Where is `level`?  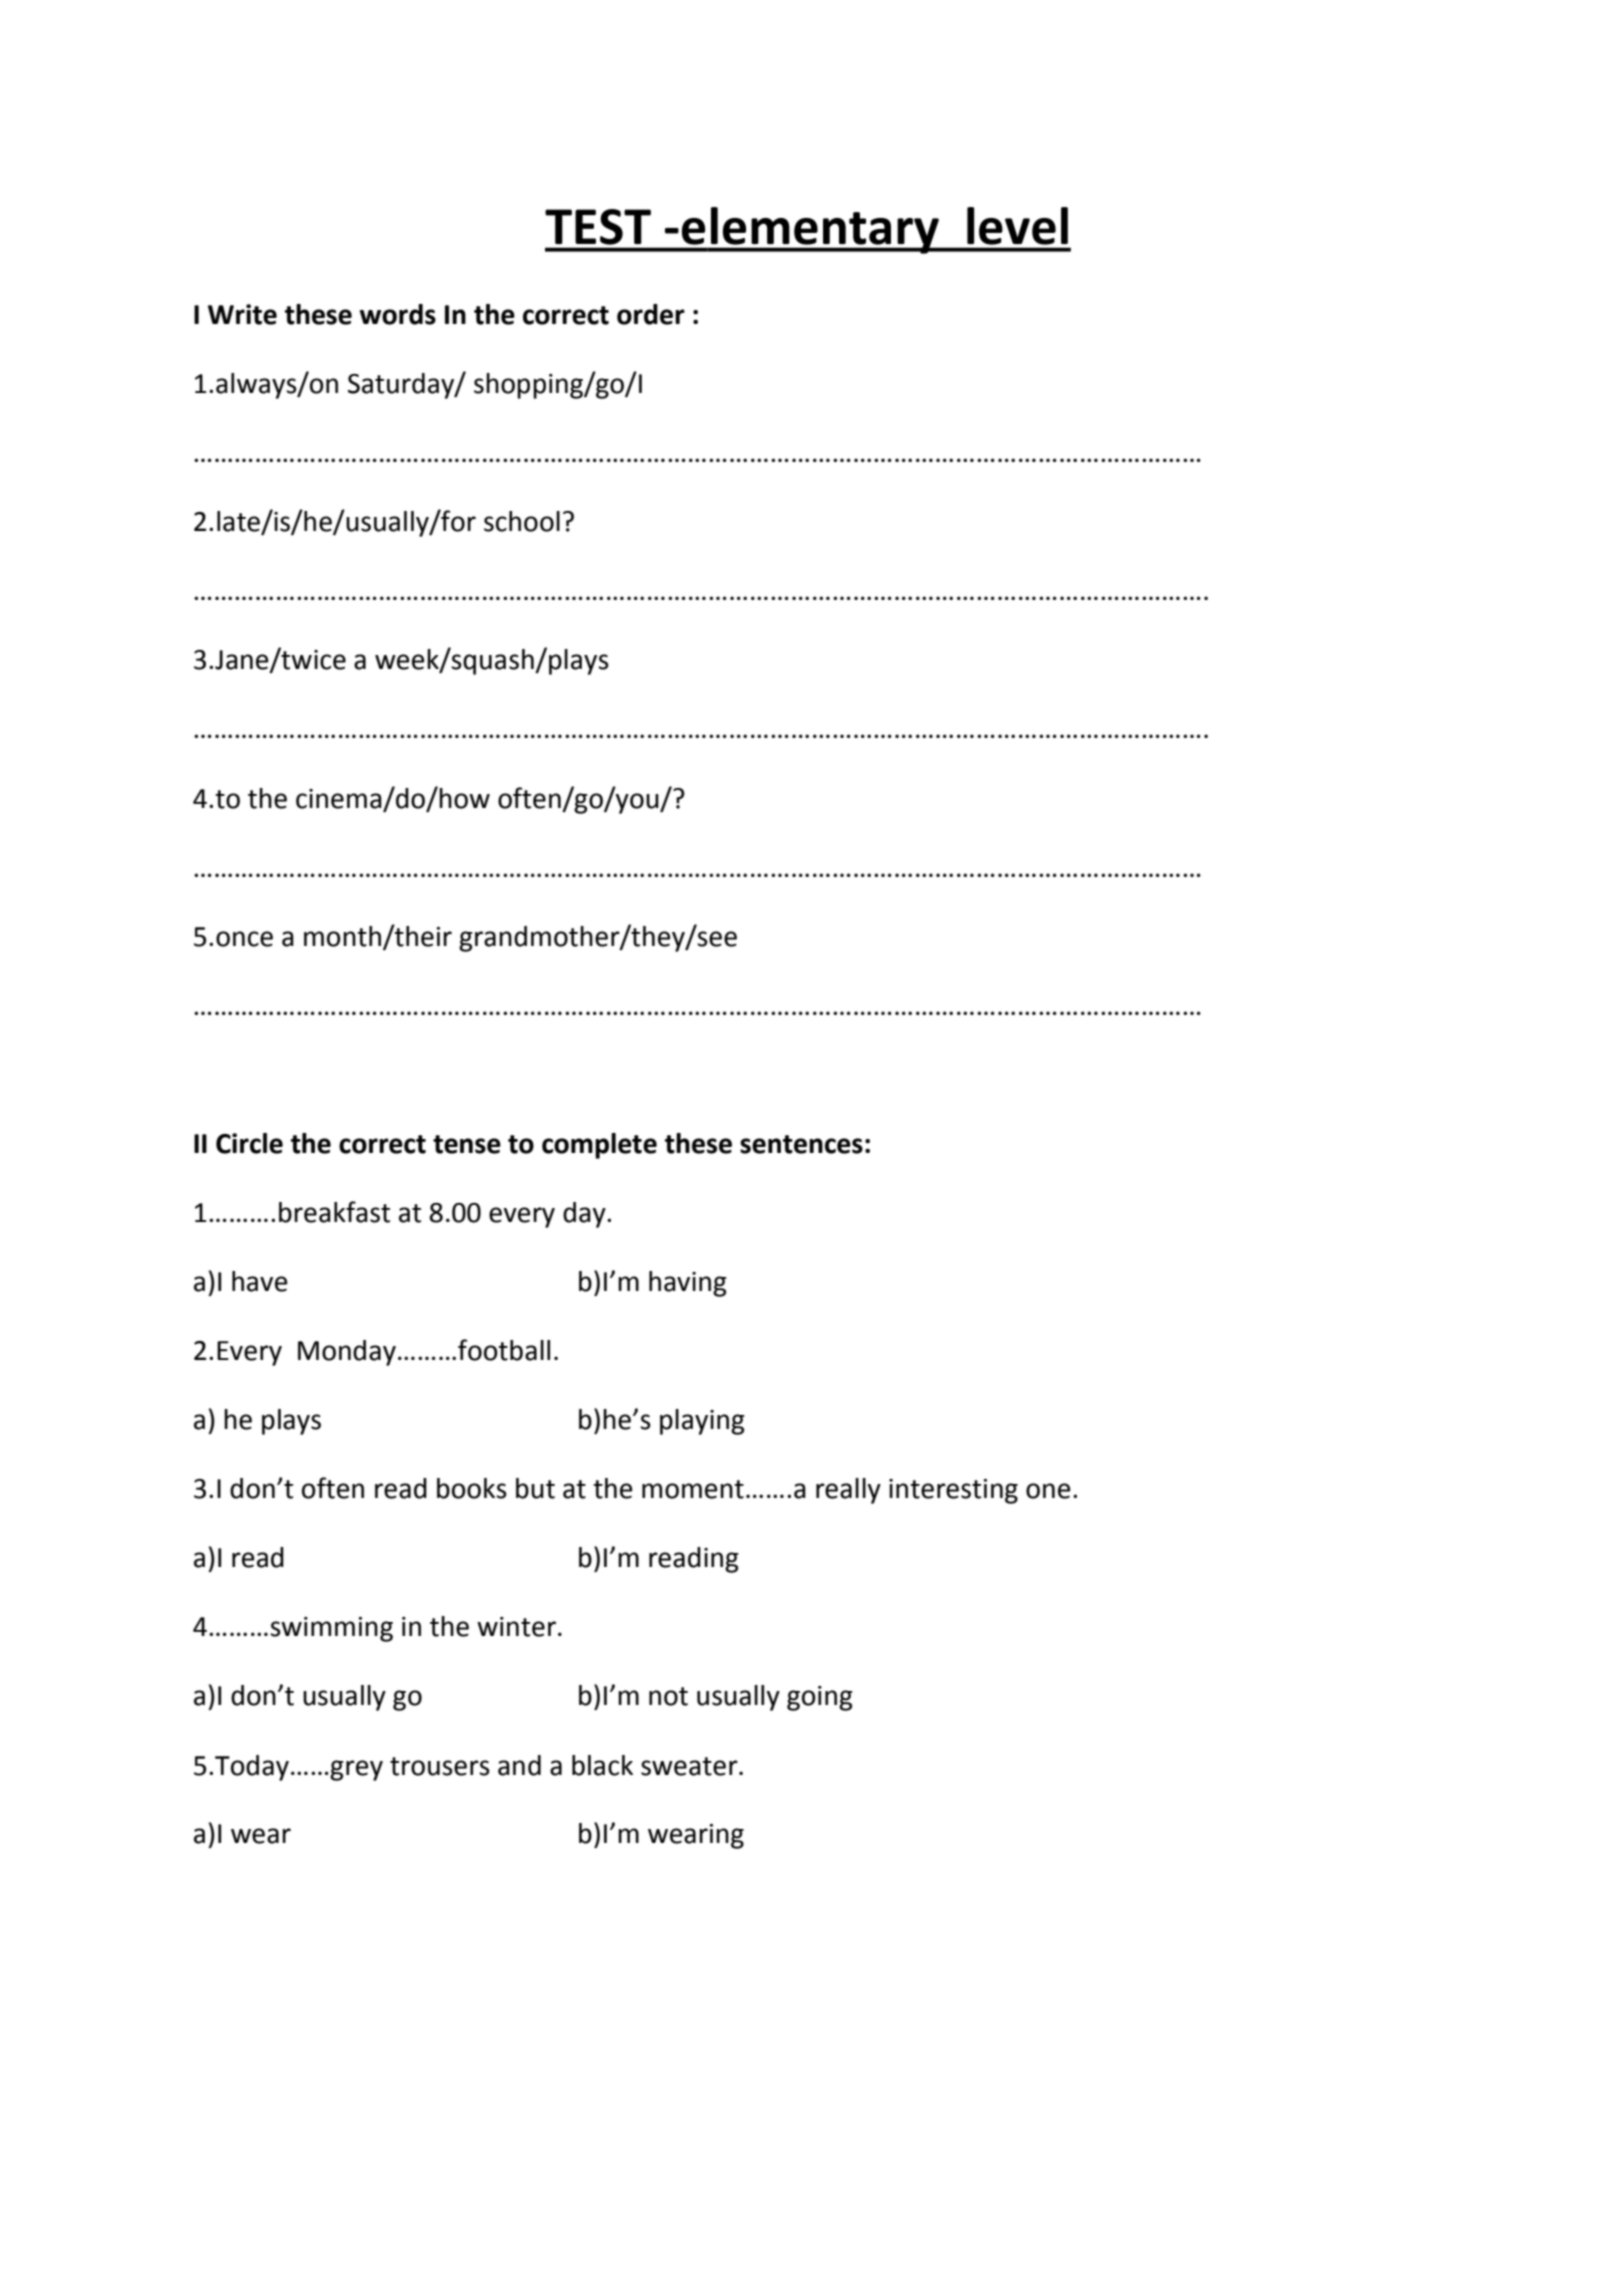
level is located at coordinates (1017, 226).
